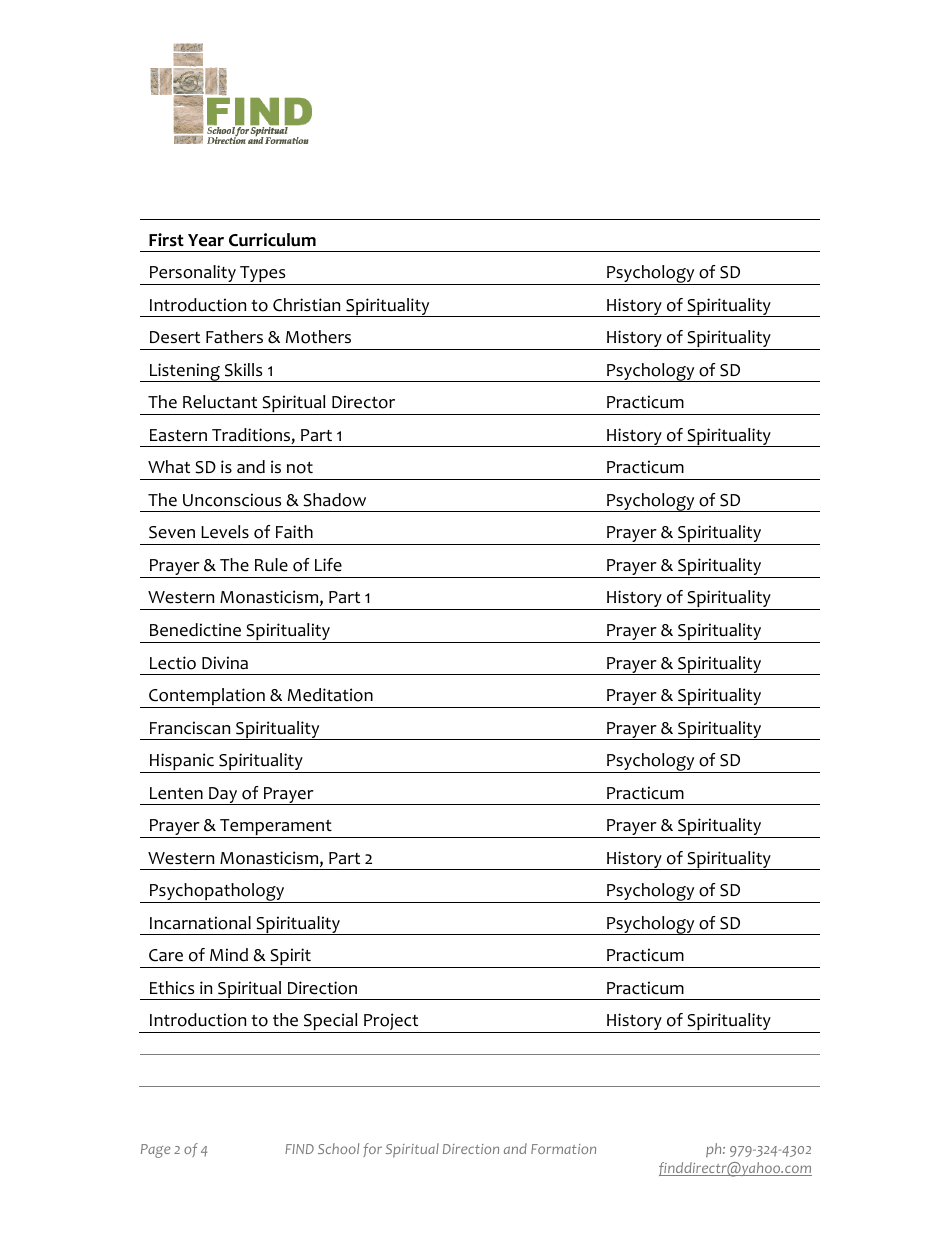  What do you see at coordinates (223, 796) in the image?
I see `Day` at bounding box center [223, 796].
